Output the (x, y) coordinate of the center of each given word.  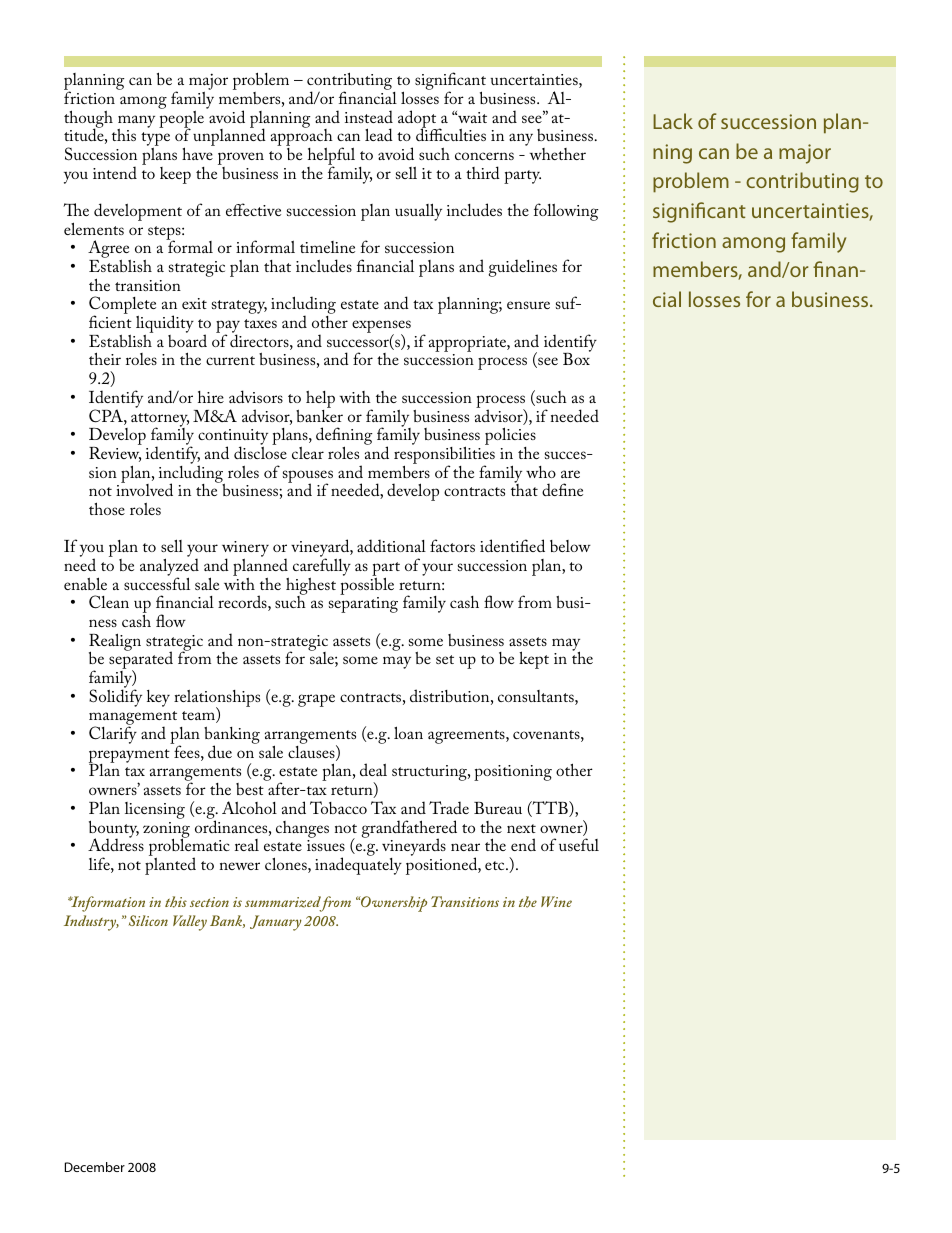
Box (577, 358)
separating (363, 605)
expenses (381, 328)
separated (141, 661)
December (95, 1167)
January (276, 923)
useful (579, 844)
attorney (160, 421)
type (155, 140)
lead (379, 134)
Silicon (148, 920)
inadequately (358, 866)
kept (534, 660)
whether (557, 154)
